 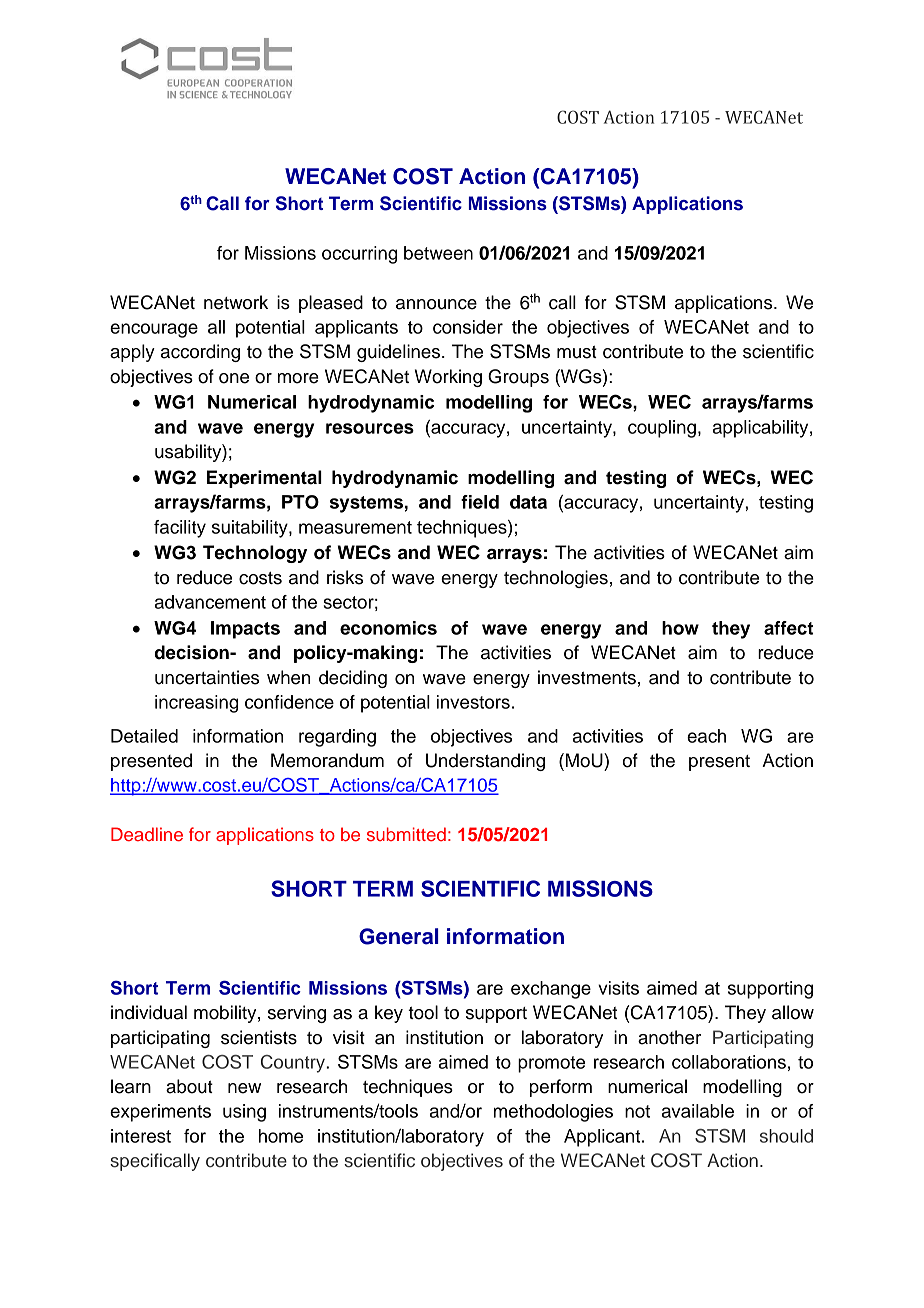 What do you see at coordinates (577, 352) in the screenshot?
I see `must` at bounding box center [577, 352].
